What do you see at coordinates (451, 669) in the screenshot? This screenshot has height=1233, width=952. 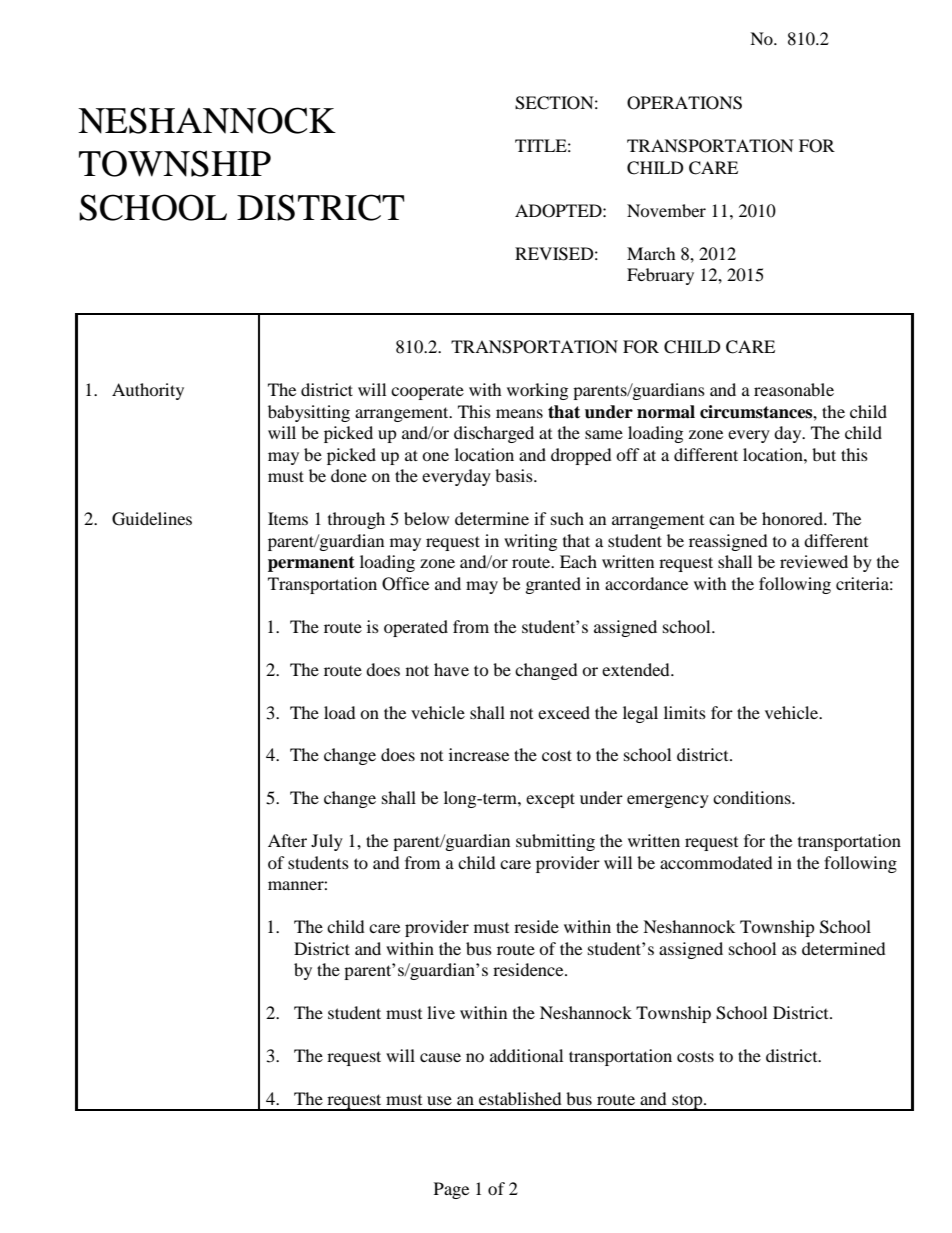 I see `have` at bounding box center [451, 669].
